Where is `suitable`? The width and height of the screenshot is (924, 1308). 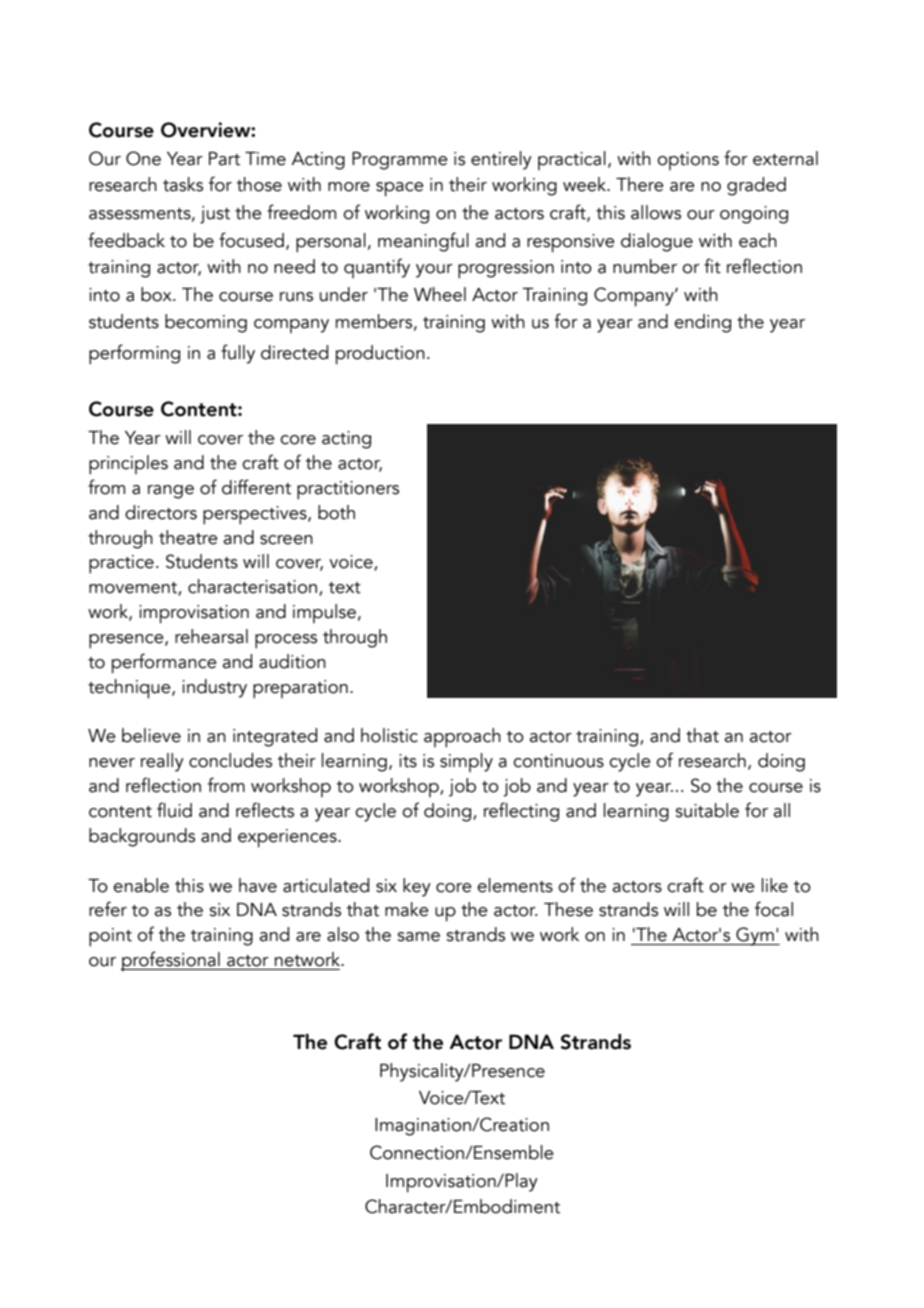
suitable is located at coordinates (707, 810).
